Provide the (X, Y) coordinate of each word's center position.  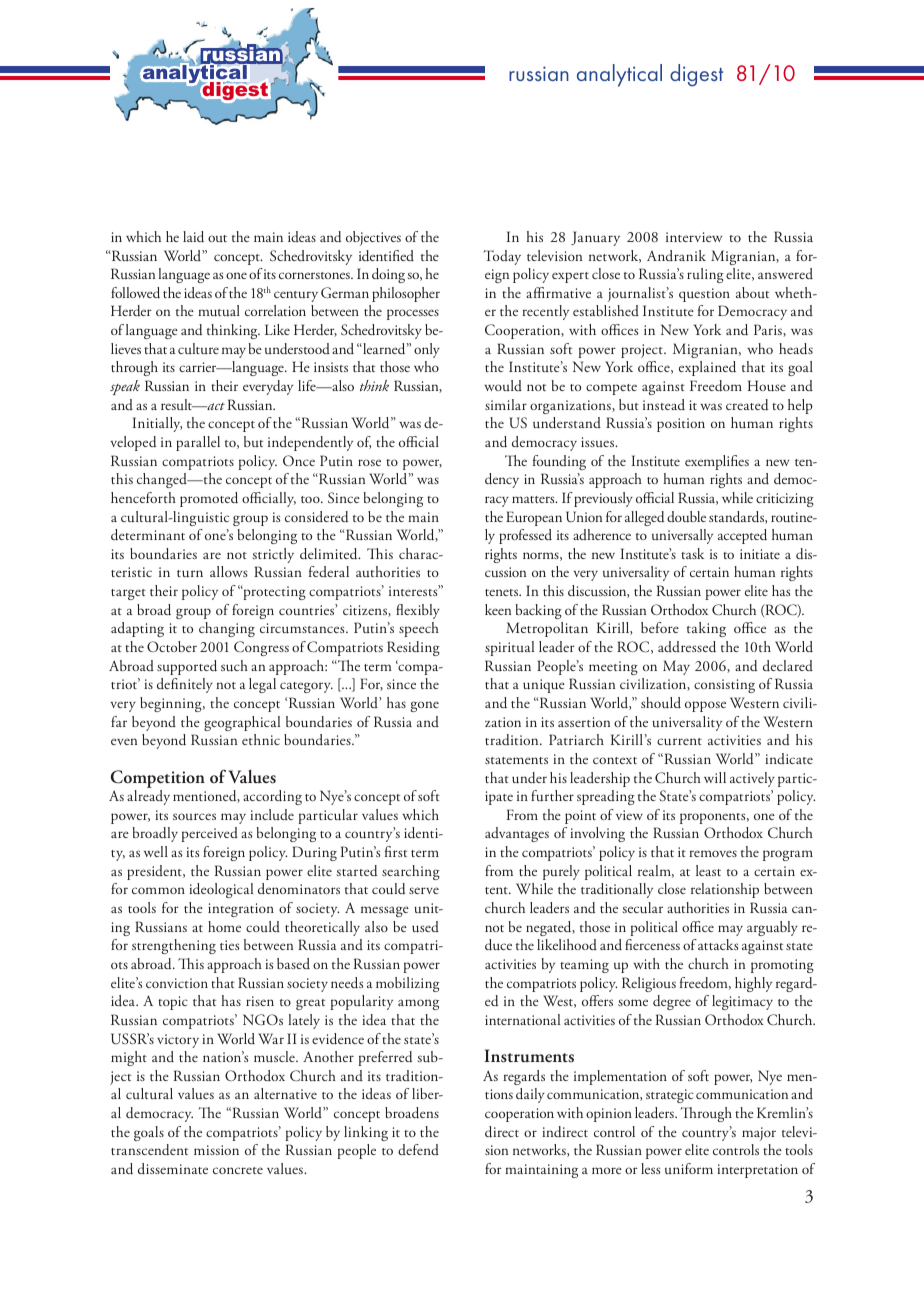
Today (502, 257)
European (534, 518)
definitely (185, 685)
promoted (209, 499)
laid (193, 237)
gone (424, 706)
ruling (705, 275)
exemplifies (717, 462)
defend (418, 1149)
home (224, 926)
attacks (718, 944)
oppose (705, 706)
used (425, 927)
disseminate (173, 1168)
